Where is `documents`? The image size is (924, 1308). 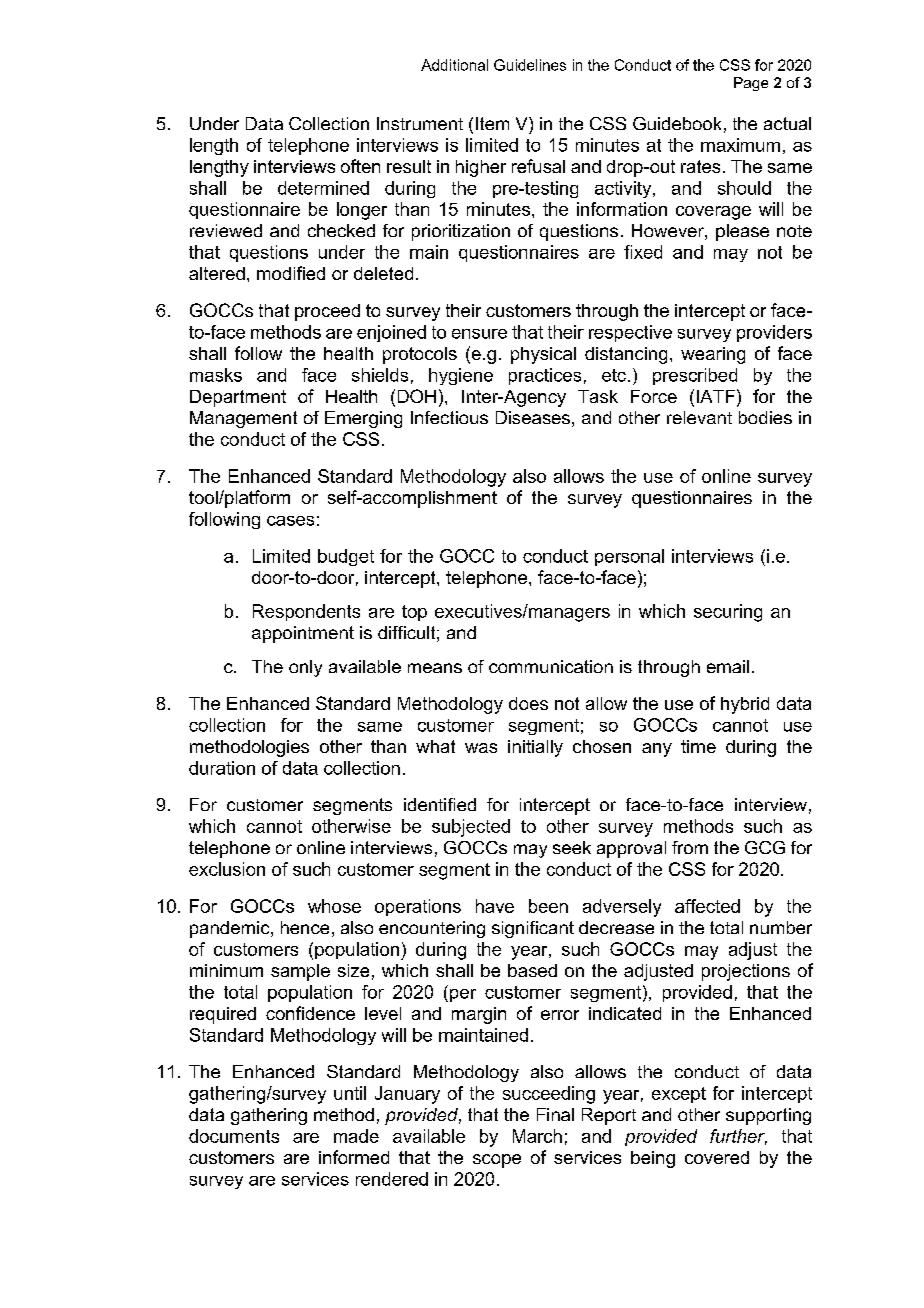 documents is located at coordinates (234, 1136).
